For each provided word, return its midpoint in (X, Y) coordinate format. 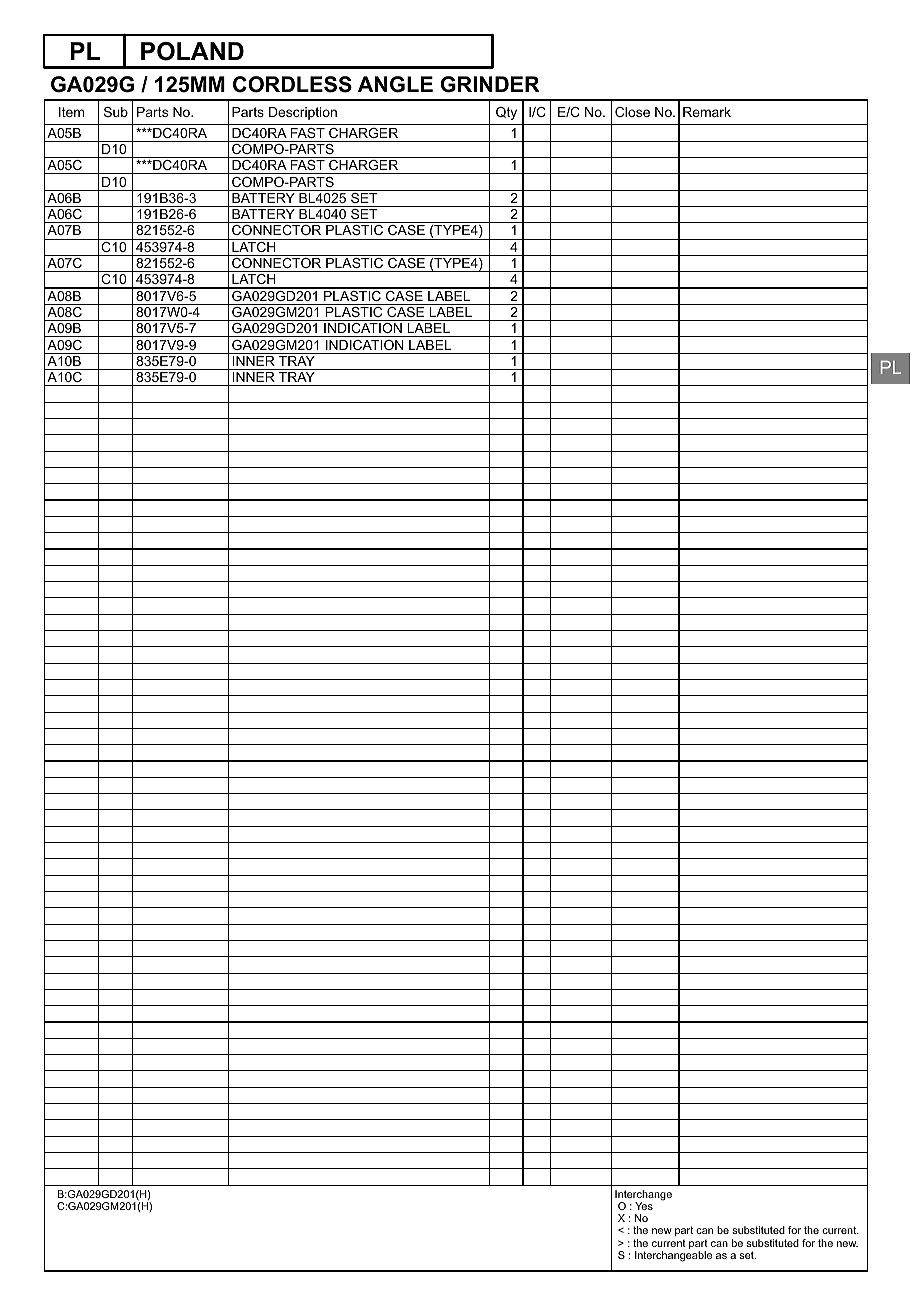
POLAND (192, 51)
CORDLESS (292, 84)
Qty (506, 113)
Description (303, 113)
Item (71, 112)
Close (632, 112)
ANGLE (395, 84)
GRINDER (490, 84)
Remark (707, 112)
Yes (644, 1206)
